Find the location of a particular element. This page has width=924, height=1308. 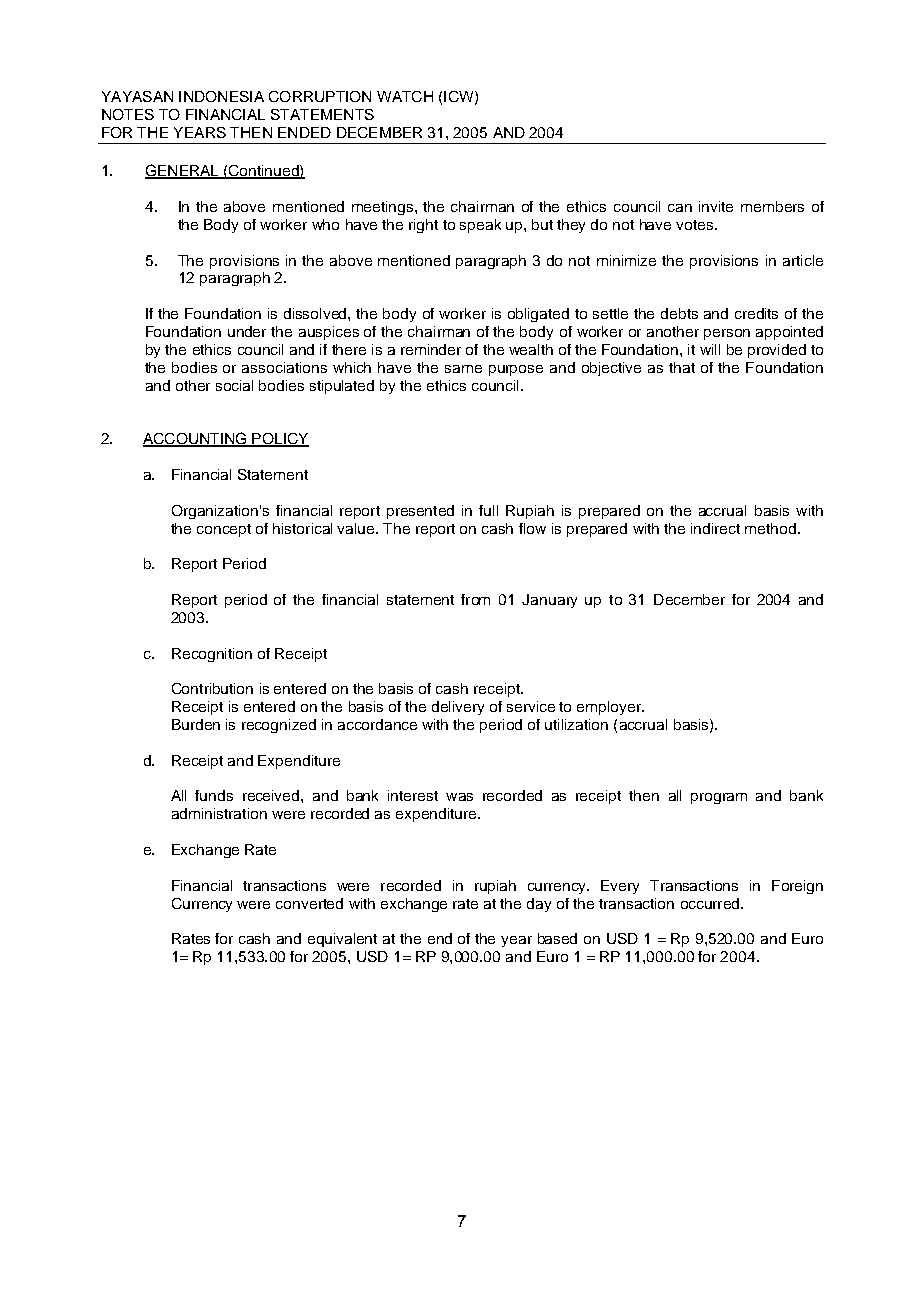

Burden is located at coordinates (196, 724).
